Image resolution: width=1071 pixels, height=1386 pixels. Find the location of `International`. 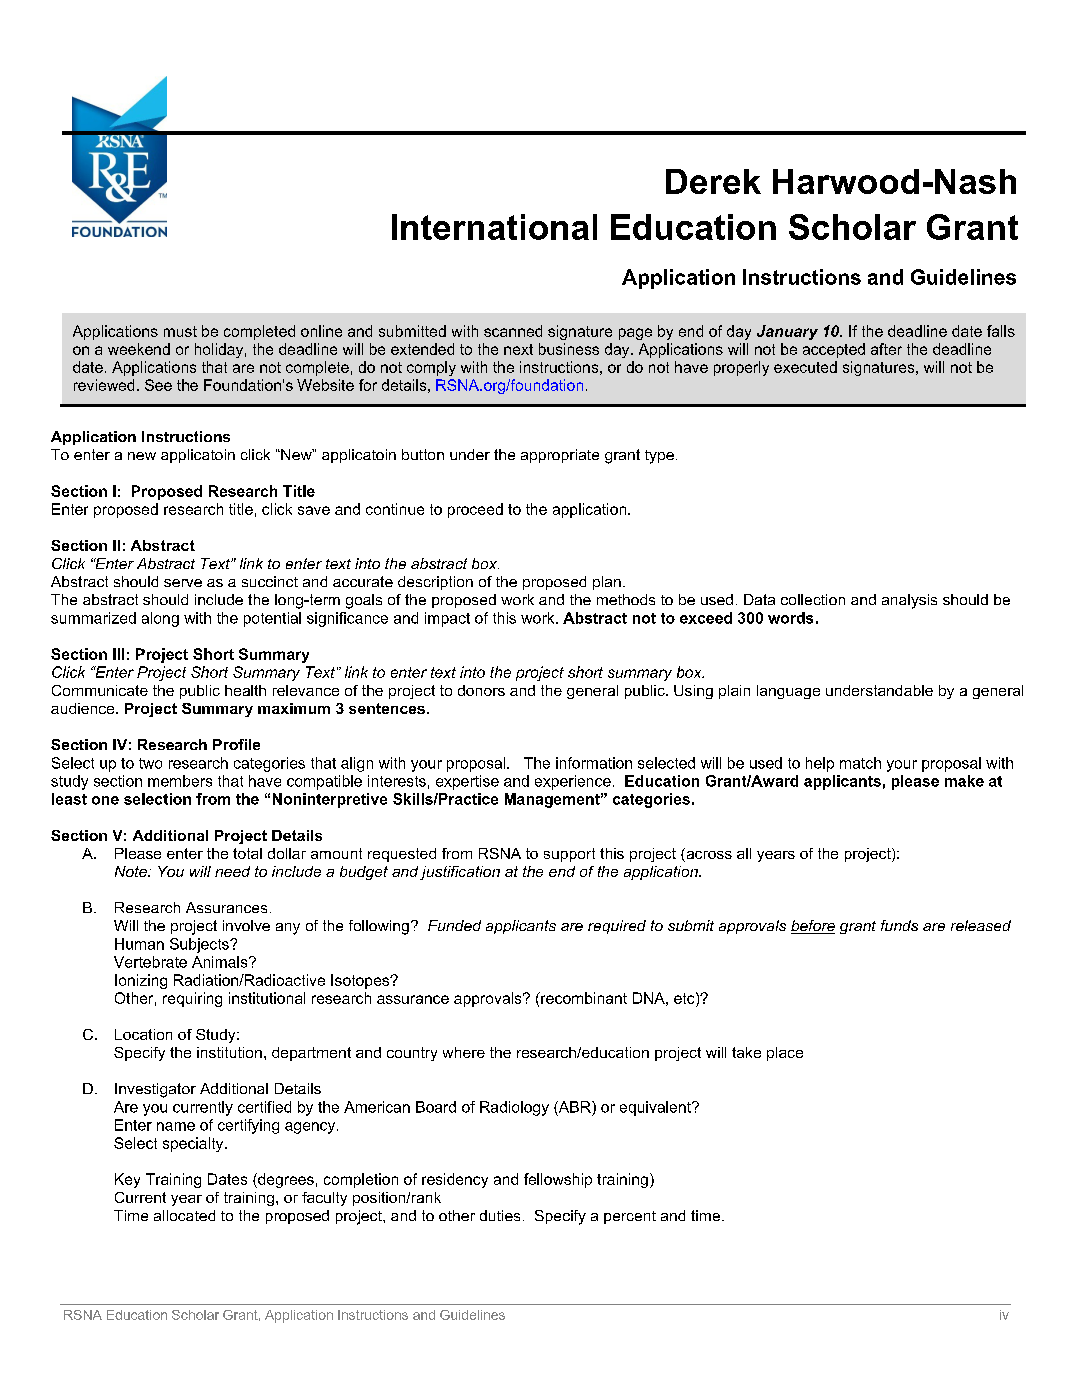

International is located at coordinates (494, 227).
